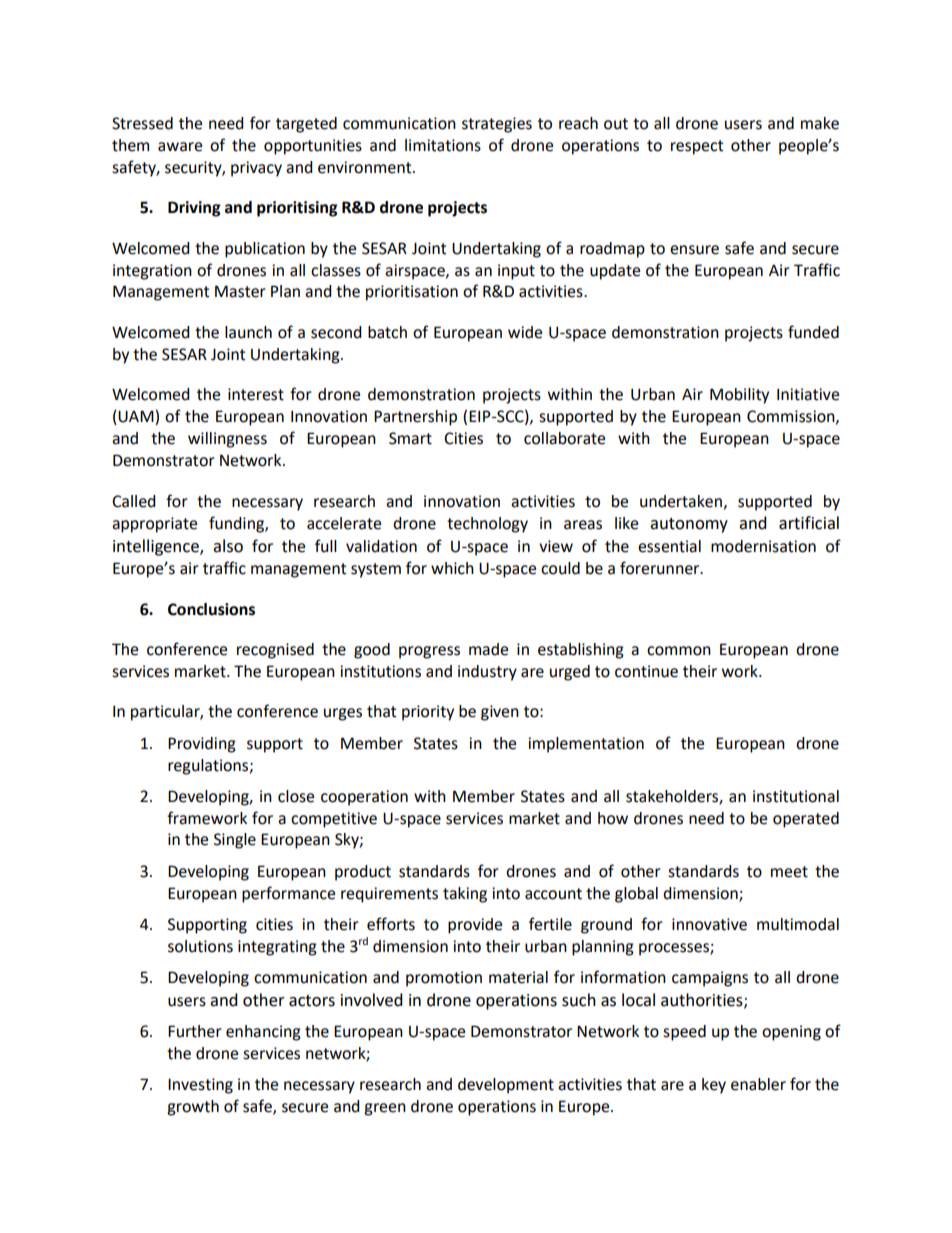  I want to click on respect, so click(697, 147).
